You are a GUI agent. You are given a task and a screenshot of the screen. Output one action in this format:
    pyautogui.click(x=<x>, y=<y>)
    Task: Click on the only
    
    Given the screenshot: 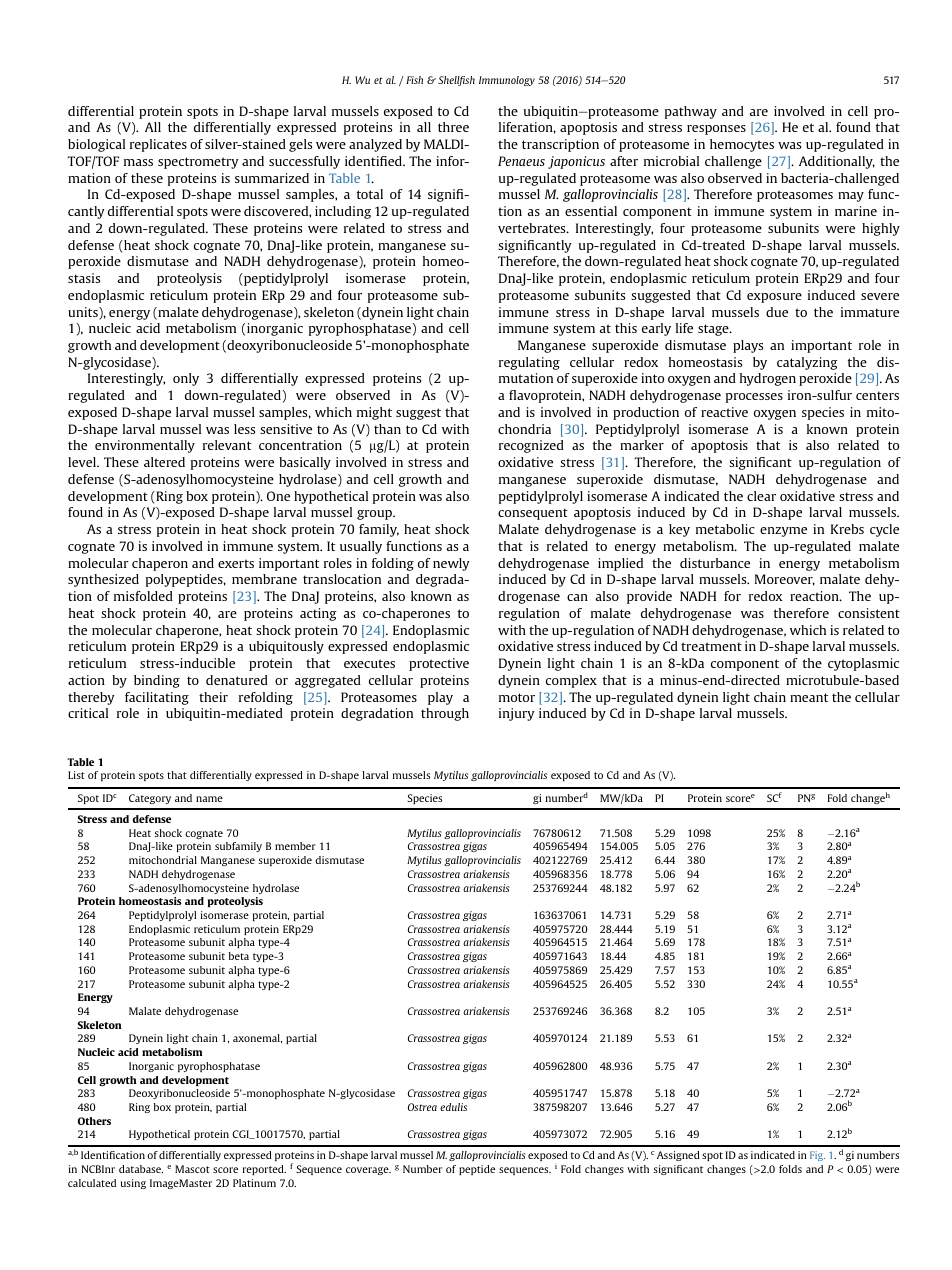 What is the action you would take?
    pyautogui.click(x=186, y=379)
